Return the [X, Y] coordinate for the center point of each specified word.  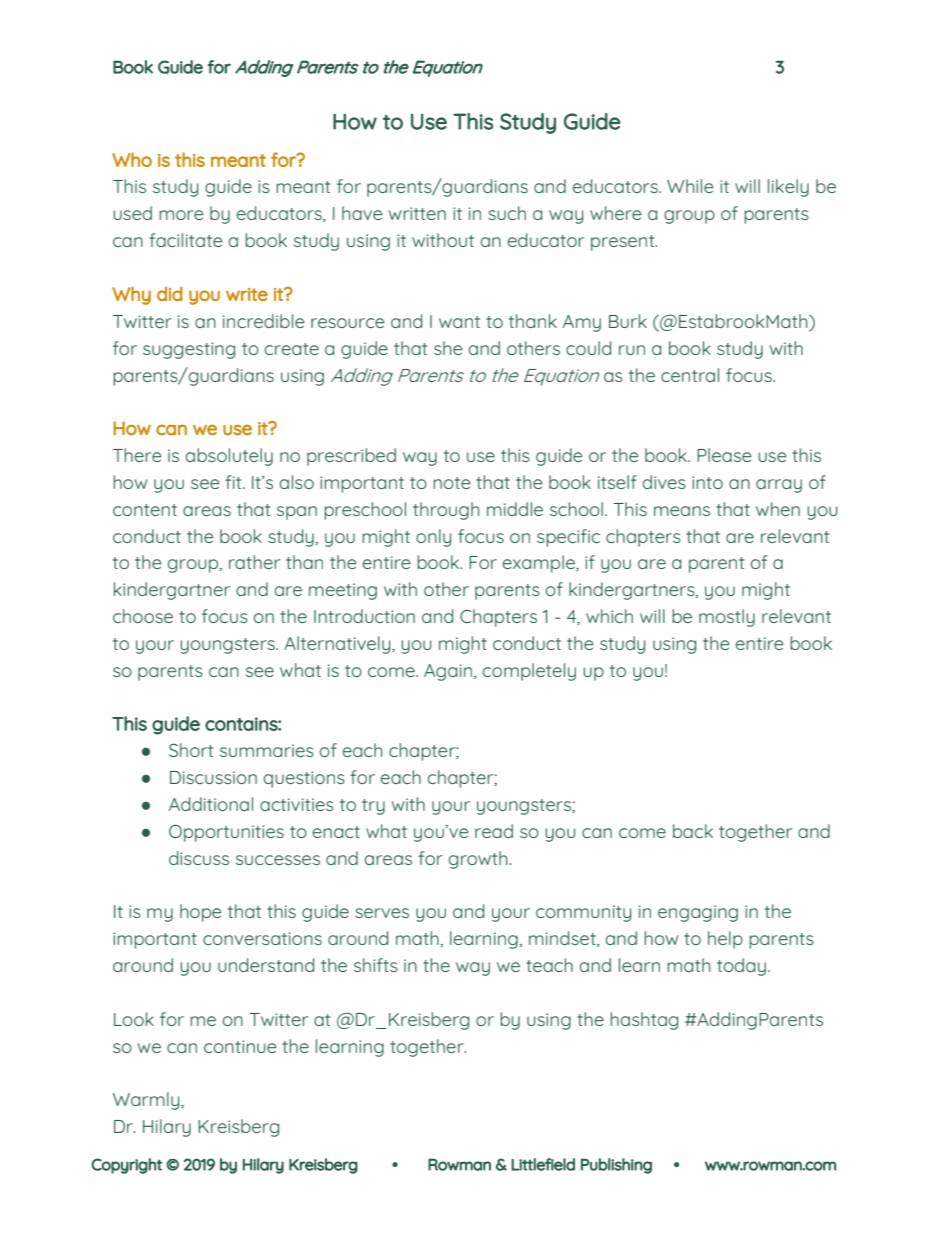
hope [201, 913]
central [690, 375]
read [494, 831]
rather [254, 562]
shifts [376, 965]
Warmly [147, 1101]
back [693, 831]
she [448, 348]
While [690, 186]
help [725, 940]
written [417, 213]
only [433, 538]
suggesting [189, 350]
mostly [727, 618]
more [181, 215]
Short [191, 750]
